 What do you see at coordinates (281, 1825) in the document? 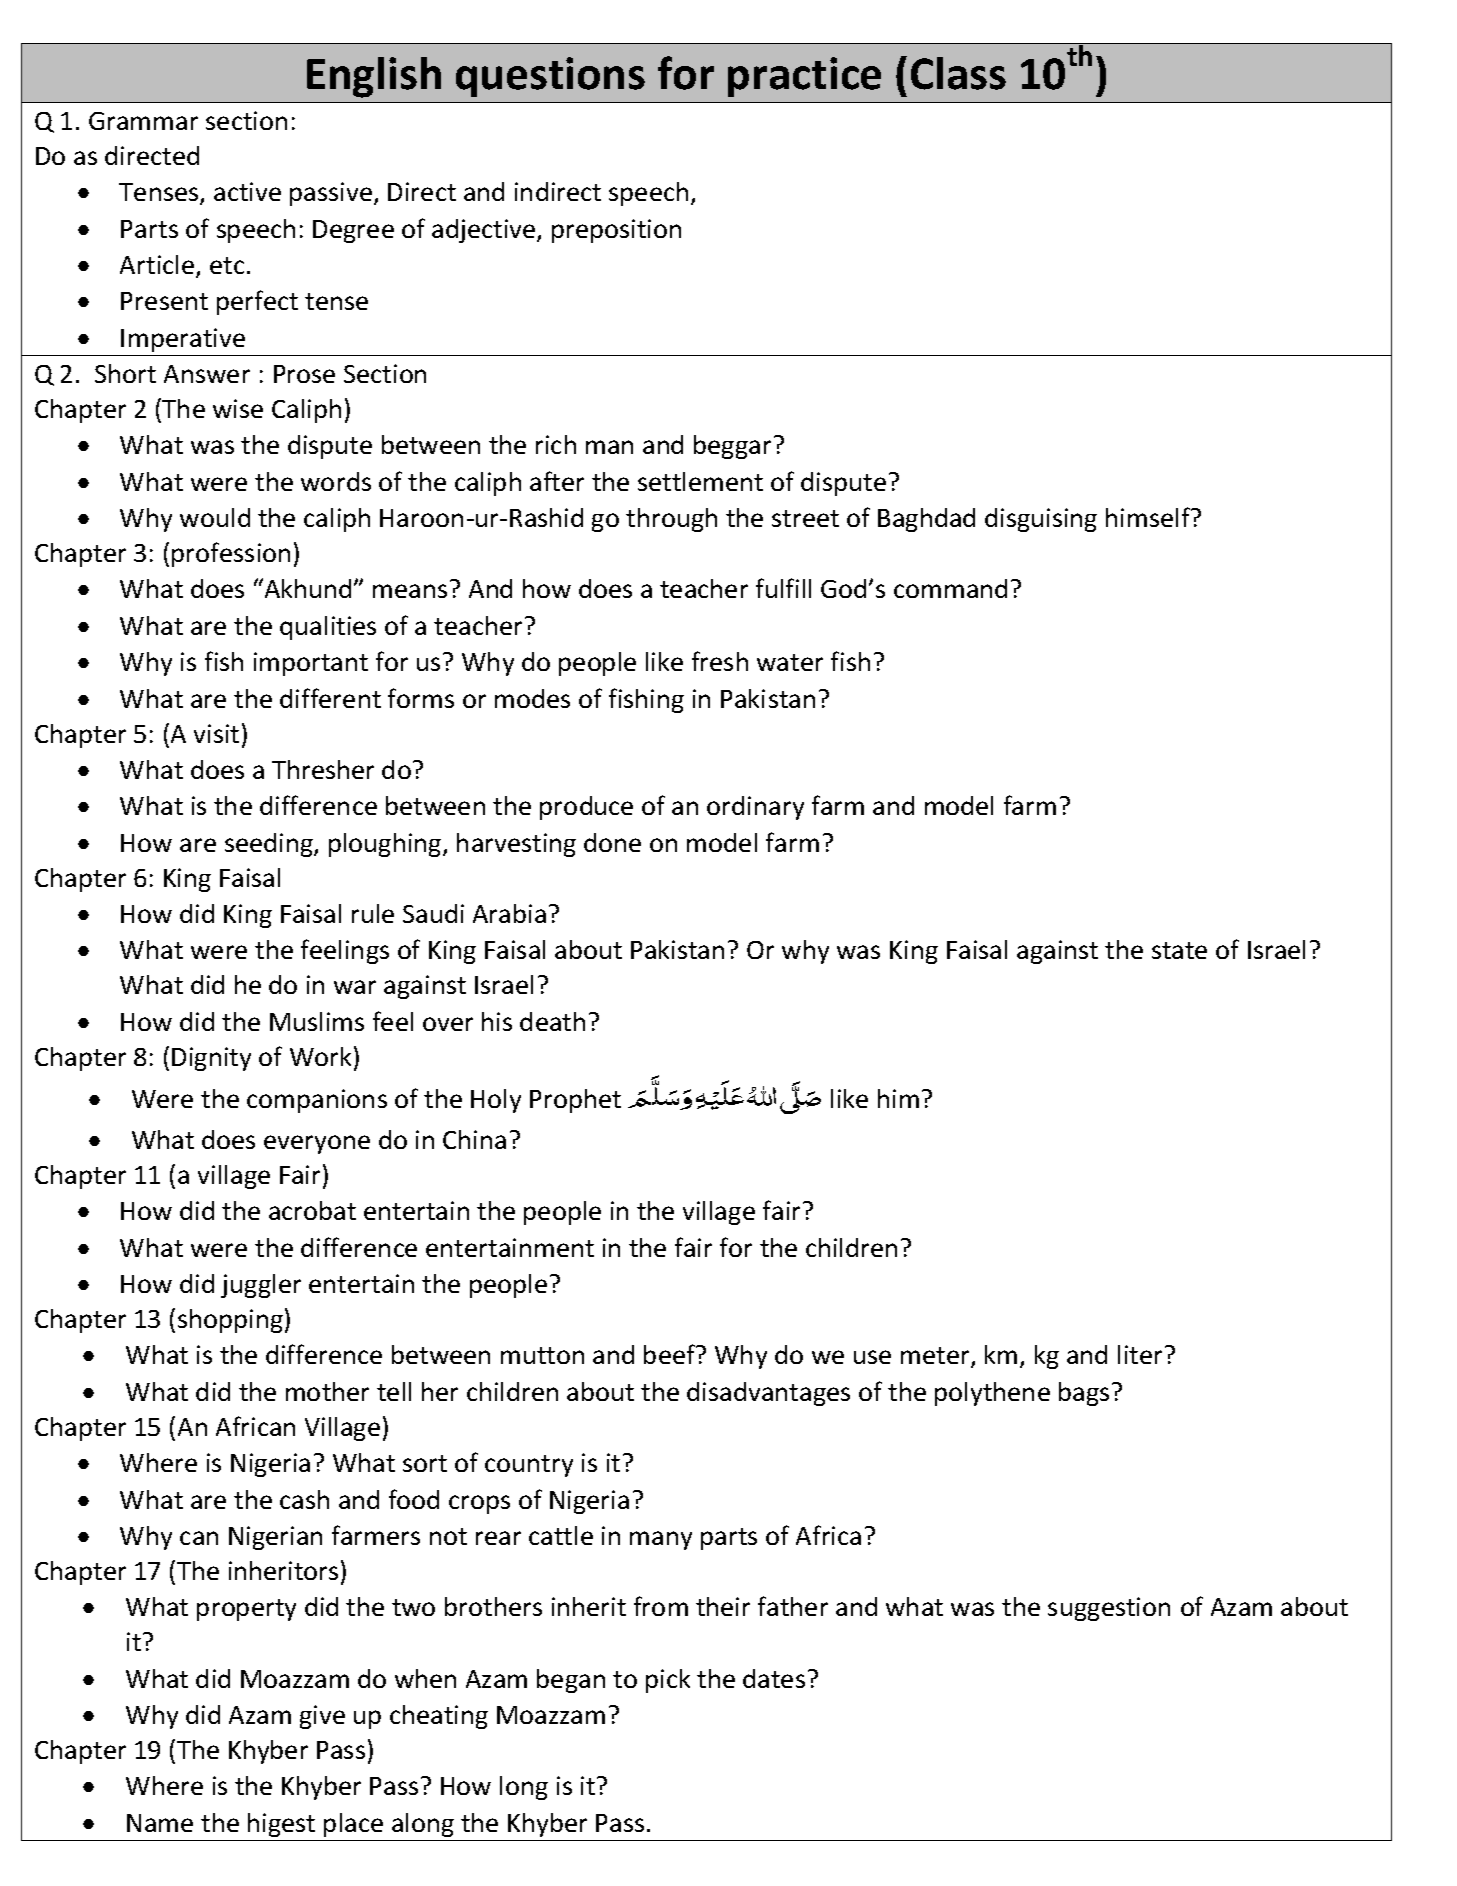
I see `higest` at bounding box center [281, 1825].
